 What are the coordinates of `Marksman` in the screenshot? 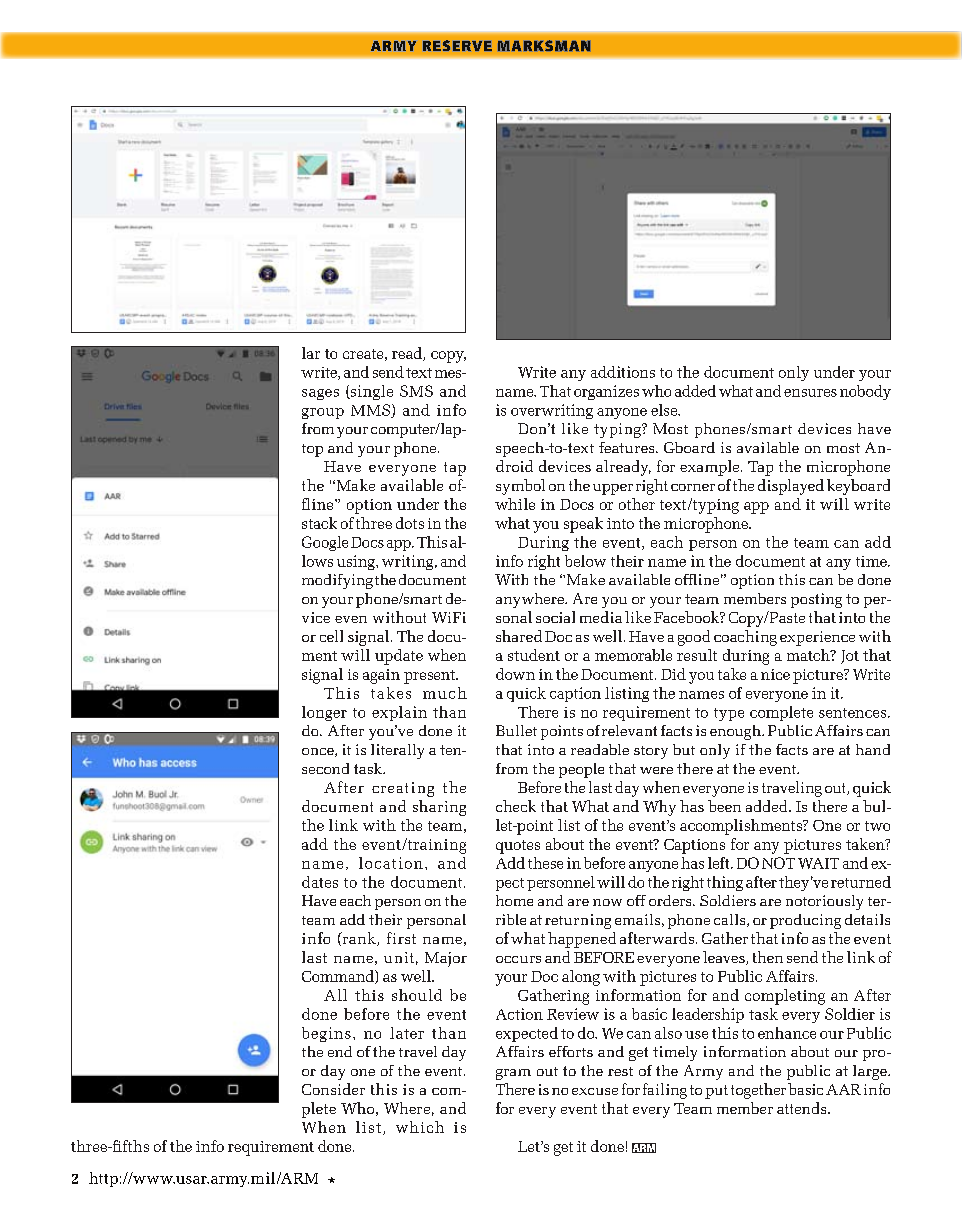 It's located at (544, 45).
